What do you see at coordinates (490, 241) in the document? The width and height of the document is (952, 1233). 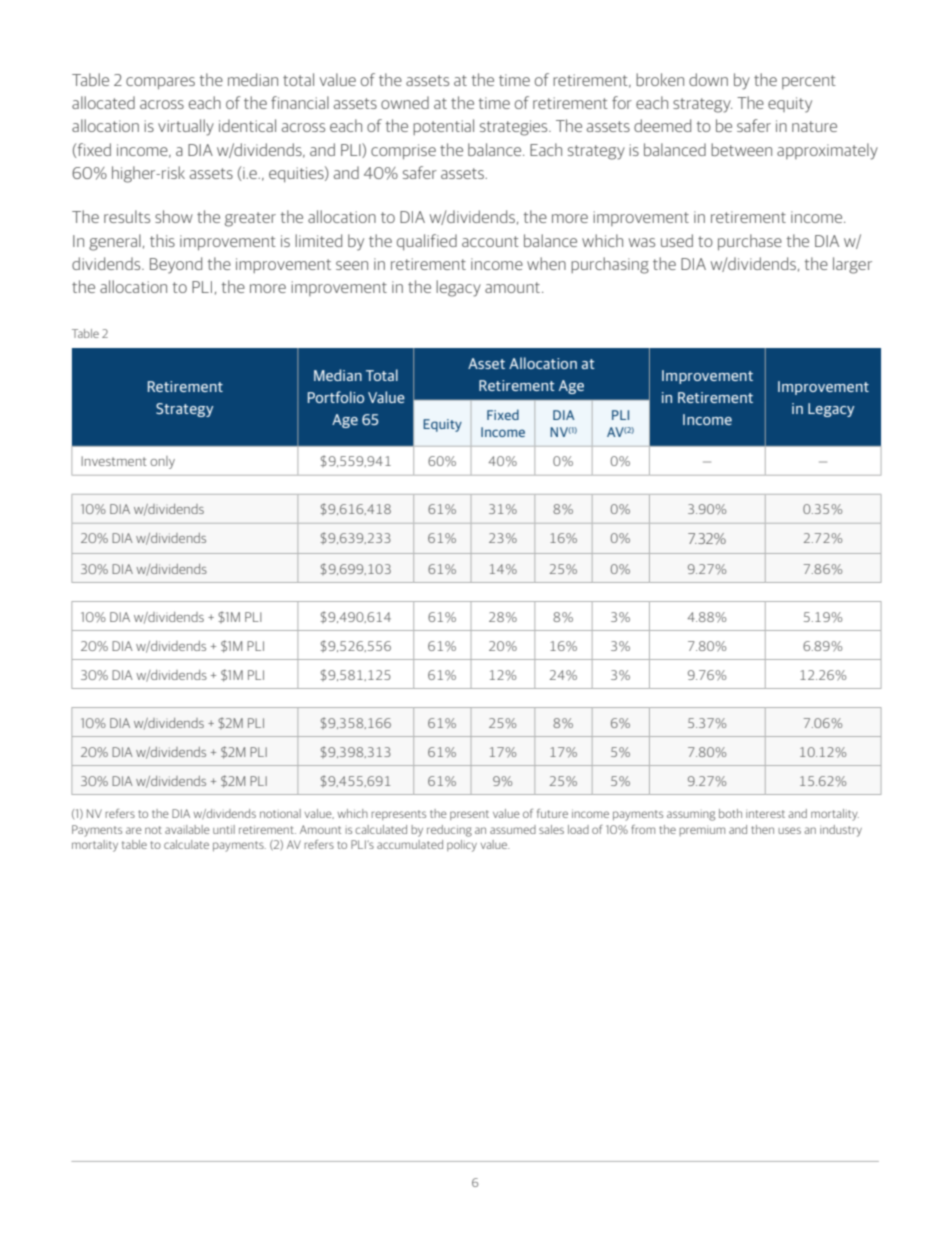 I see `account` at bounding box center [490, 241].
